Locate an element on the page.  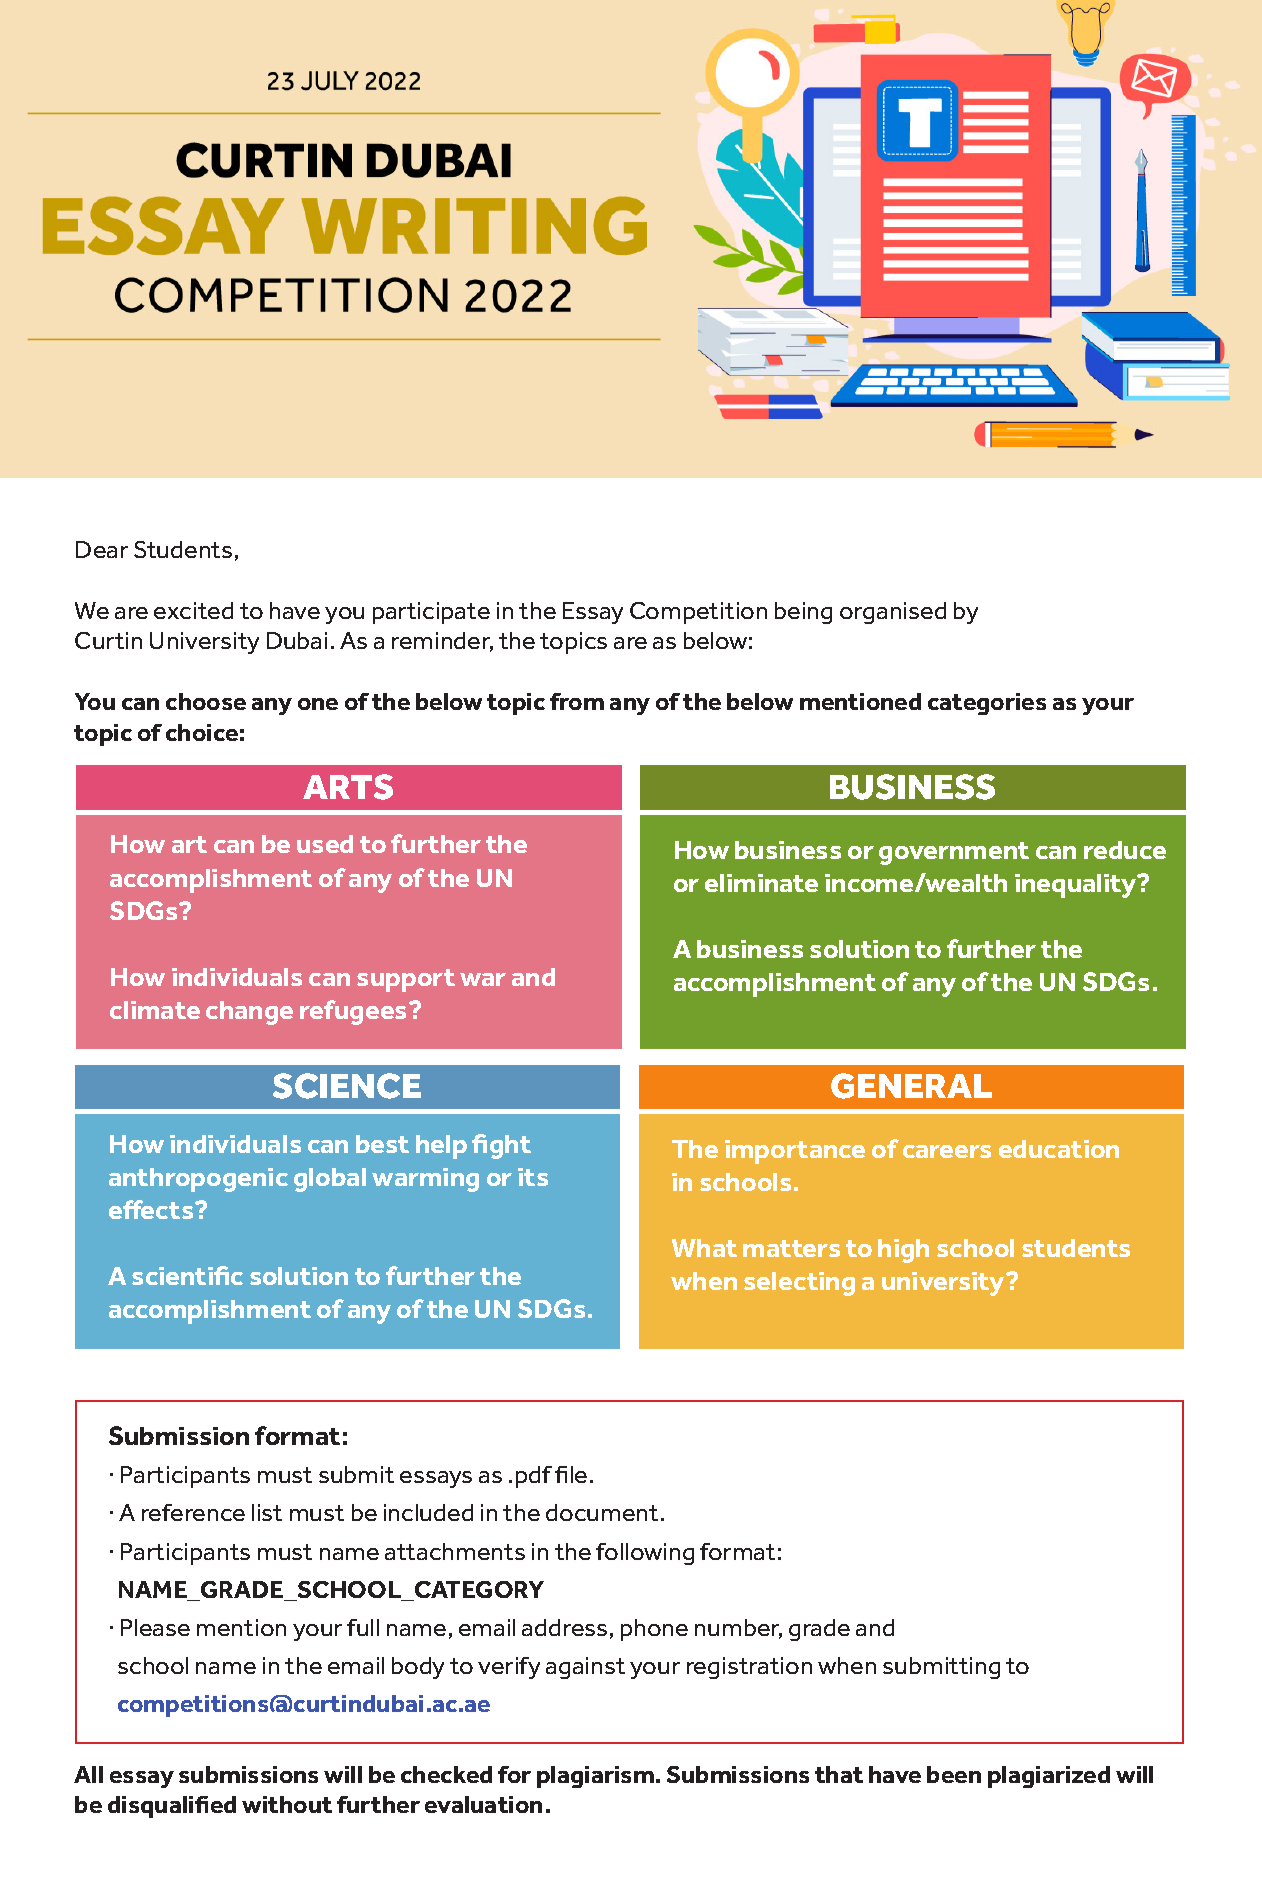
plagiarism is located at coordinates (595, 1777).
